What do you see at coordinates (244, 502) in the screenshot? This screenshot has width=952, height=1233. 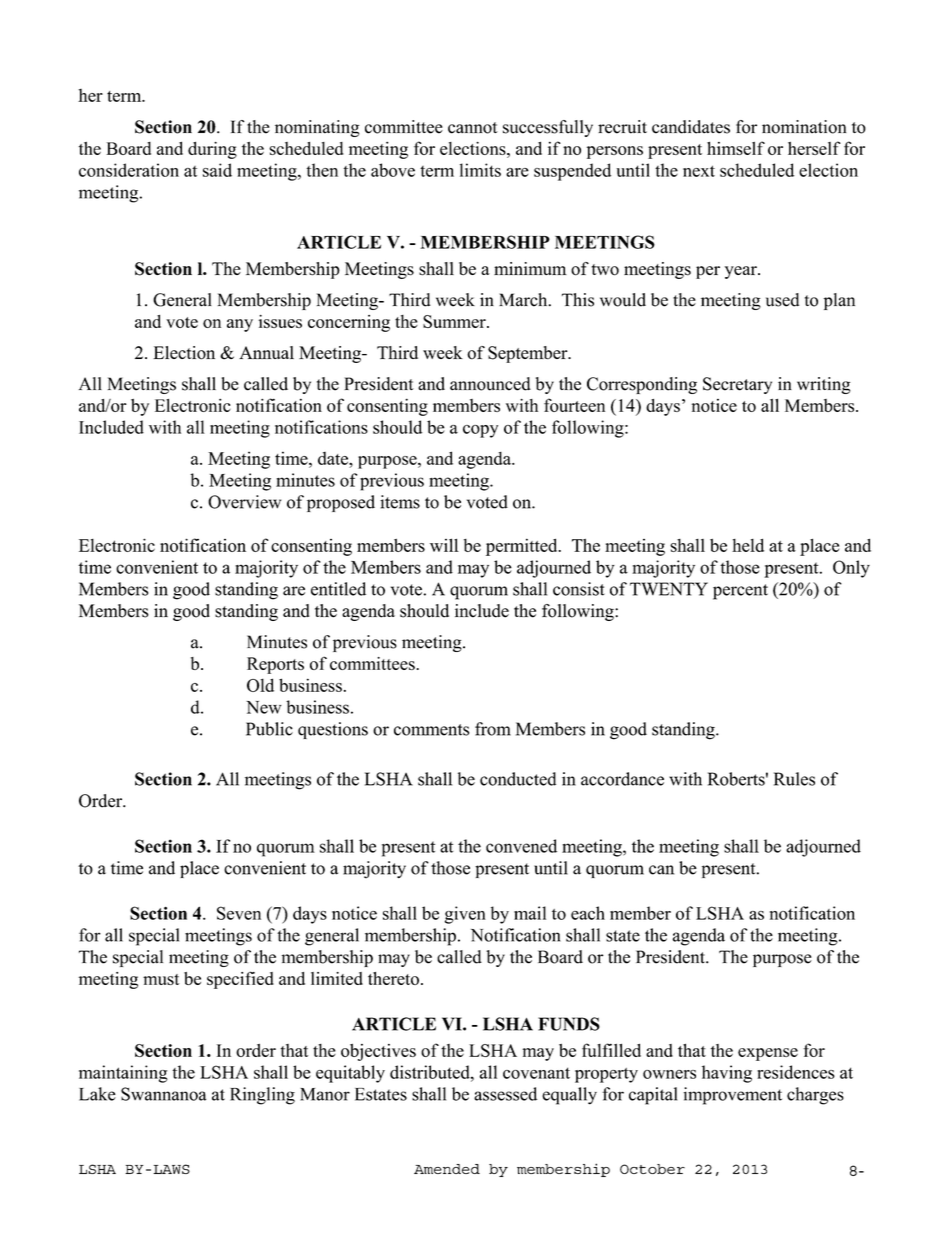 I see `Overview` at bounding box center [244, 502].
